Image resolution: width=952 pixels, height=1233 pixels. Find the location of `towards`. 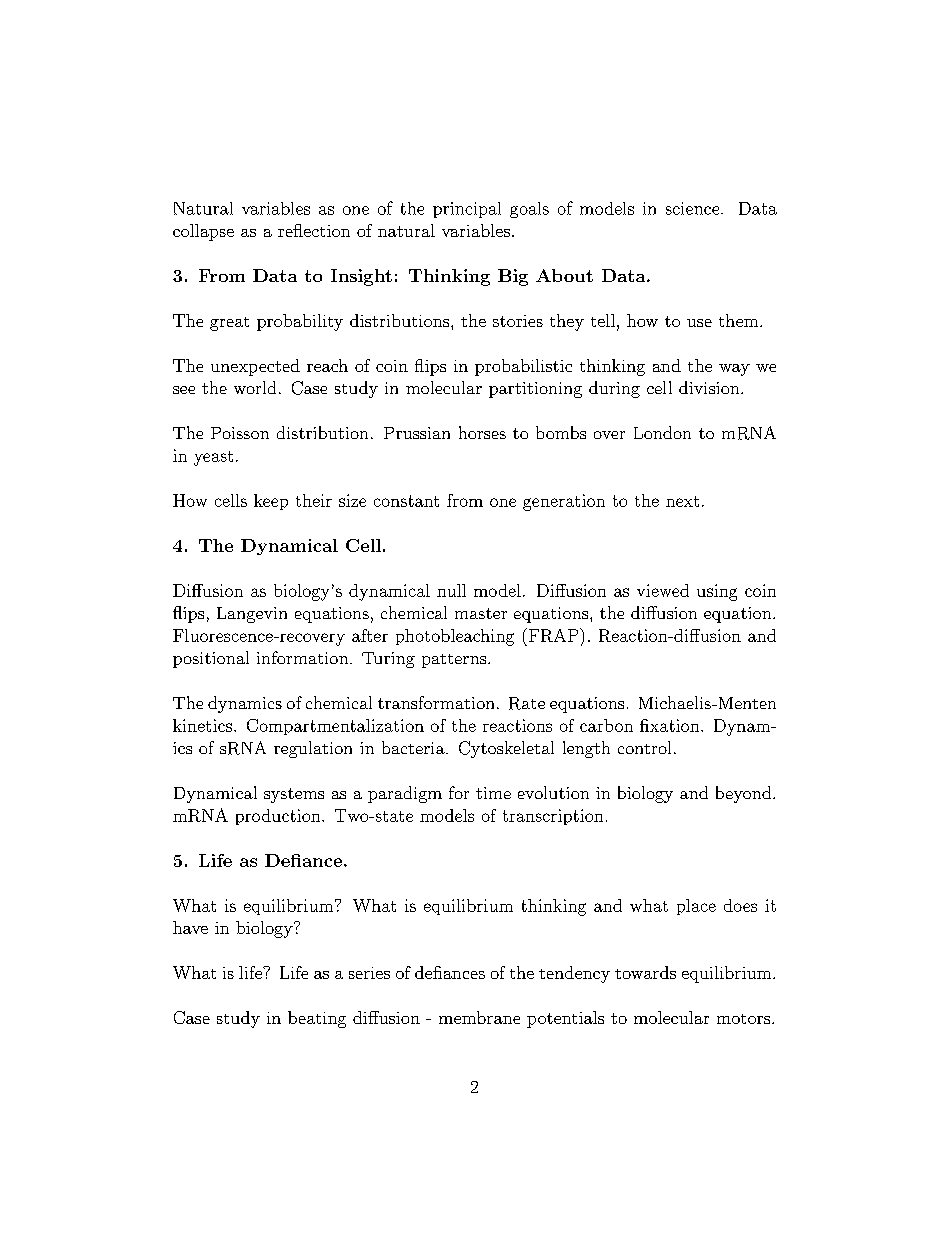

towards is located at coordinates (645, 972).
